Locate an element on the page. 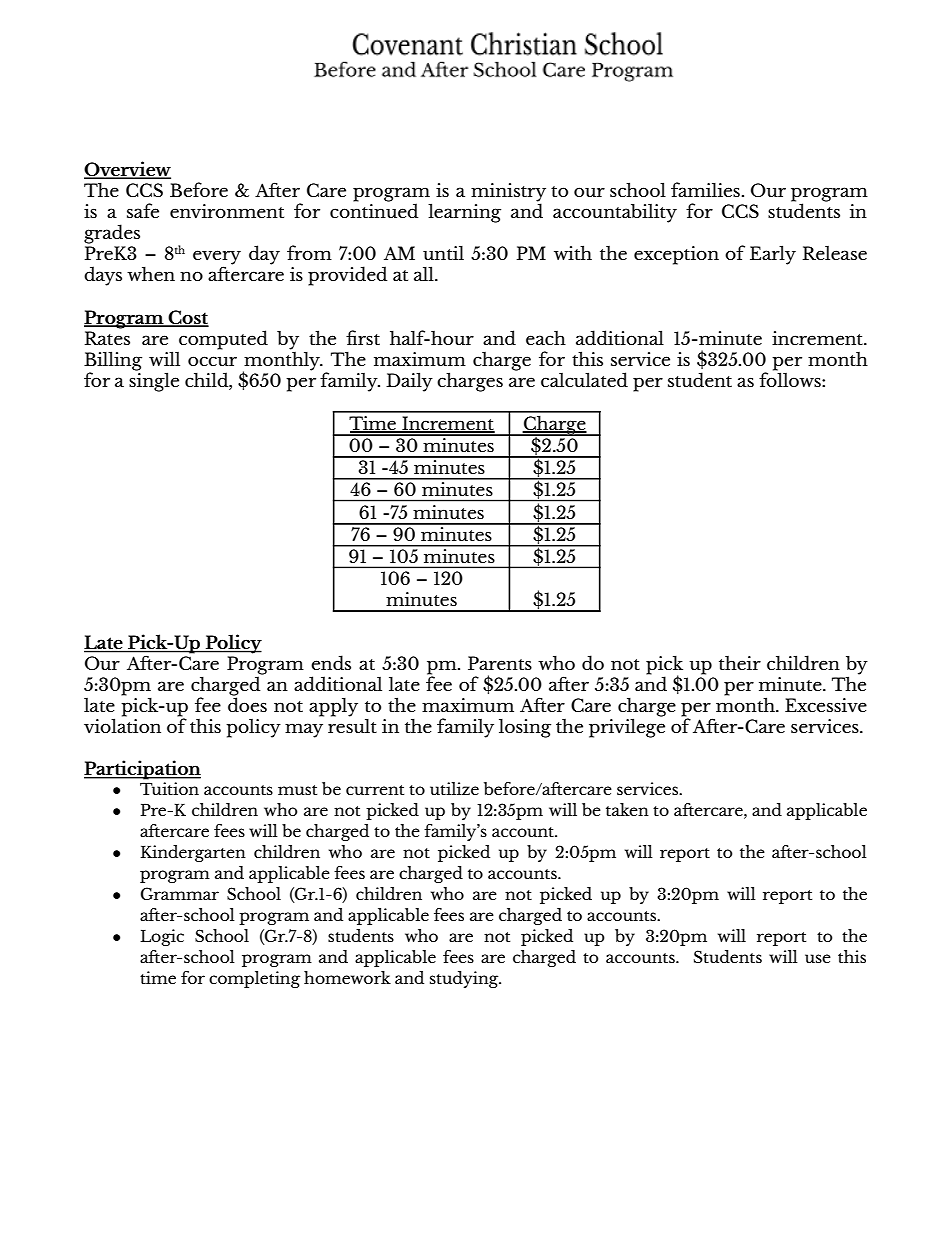  their is located at coordinates (740, 663).
